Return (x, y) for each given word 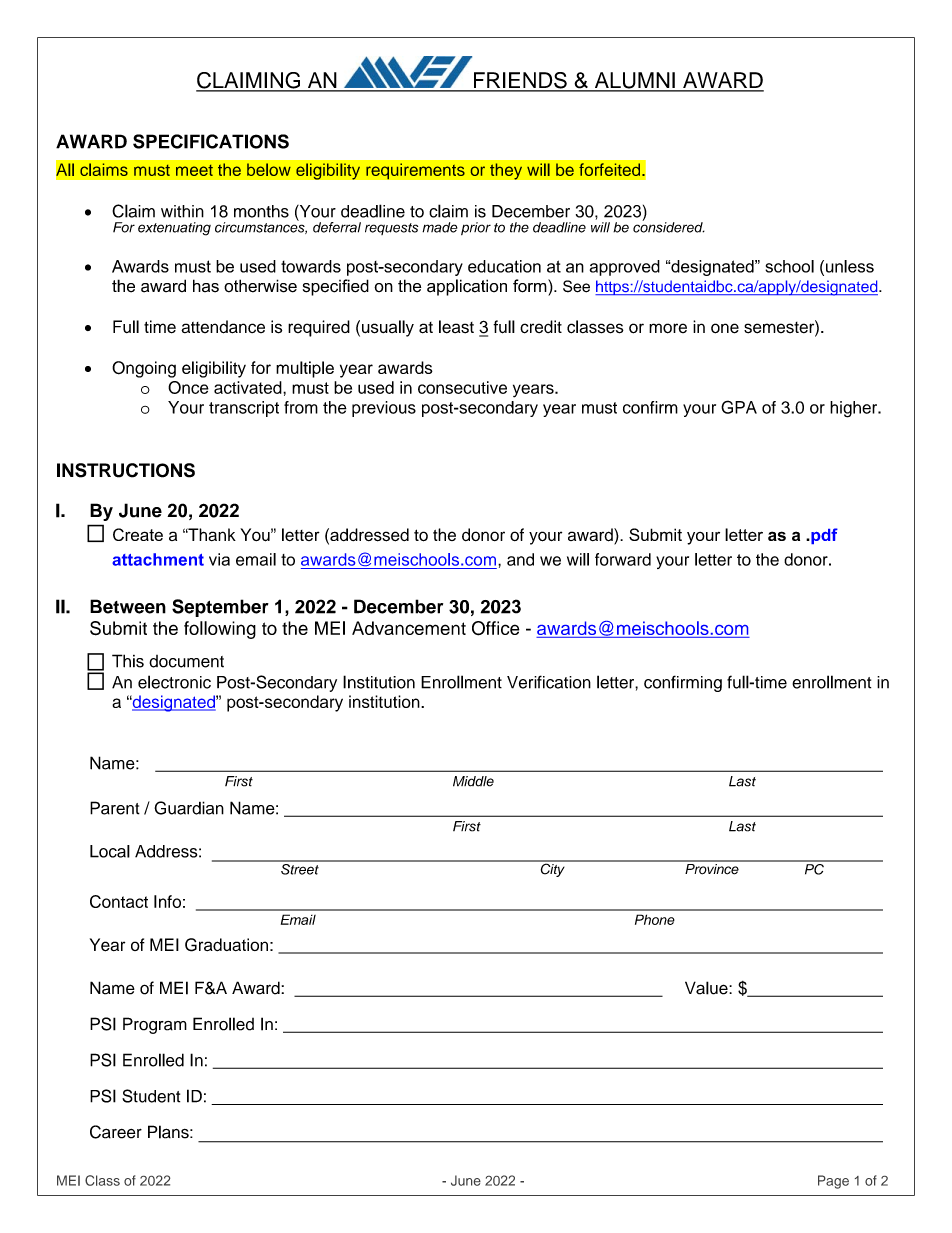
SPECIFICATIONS (211, 141)
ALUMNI (634, 81)
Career (116, 1132)
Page (833, 1182)
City (552, 869)
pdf (823, 536)
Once (188, 387)
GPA (739, 407)
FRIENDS (520, 81)
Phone (655, 919)
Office (496, 628)
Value (707, 988)
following (220, 630)
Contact (119, 901)
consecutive (462, 387)
